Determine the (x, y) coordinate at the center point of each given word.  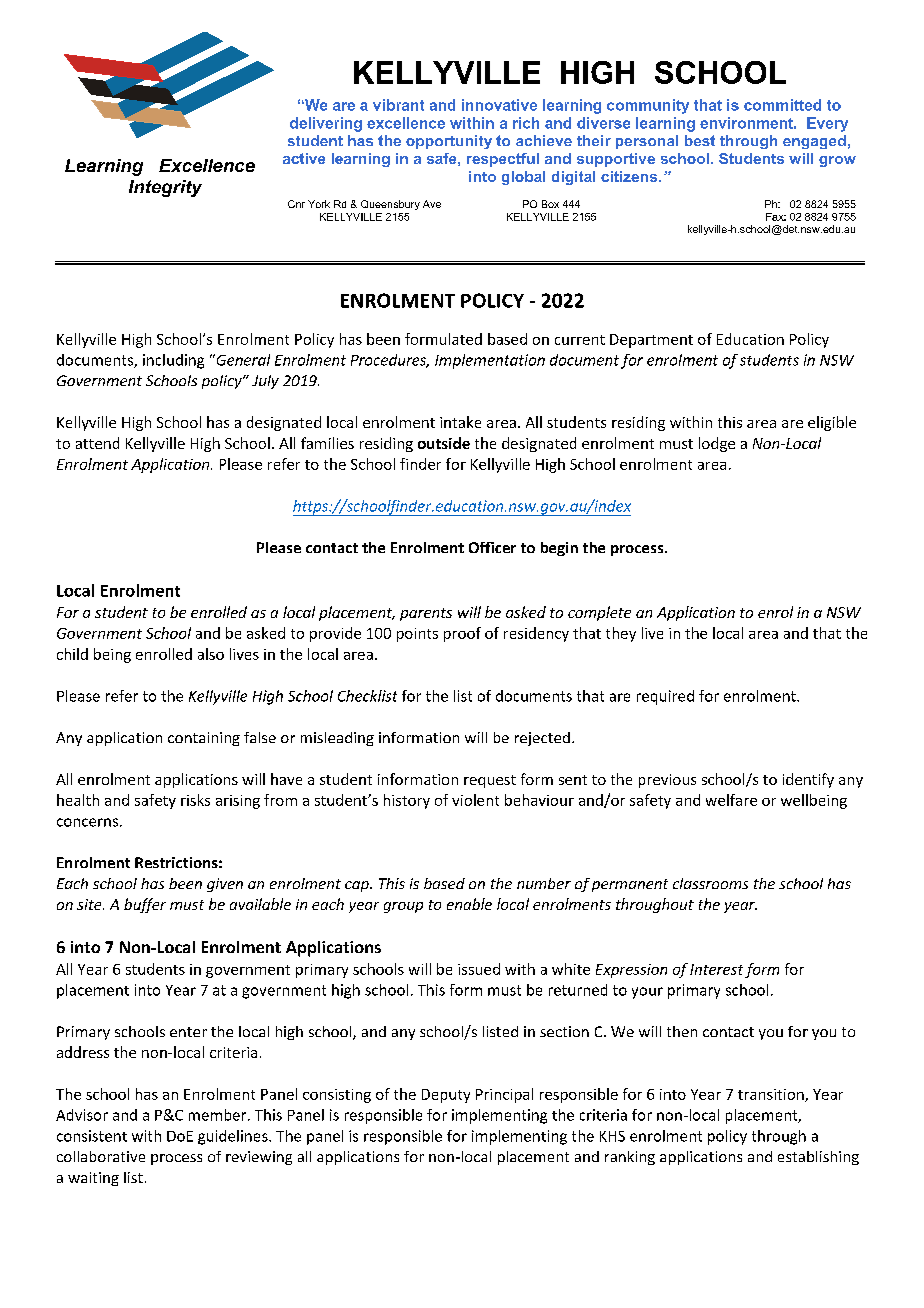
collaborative (101, 1156)
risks (195, 800)
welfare (731, 800)
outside (444, 443)
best (700, 140)
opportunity (449, 142)
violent (475, 800)
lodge (717, 444)
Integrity (165, 188)
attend (97, 443)
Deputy (446, 1096)
